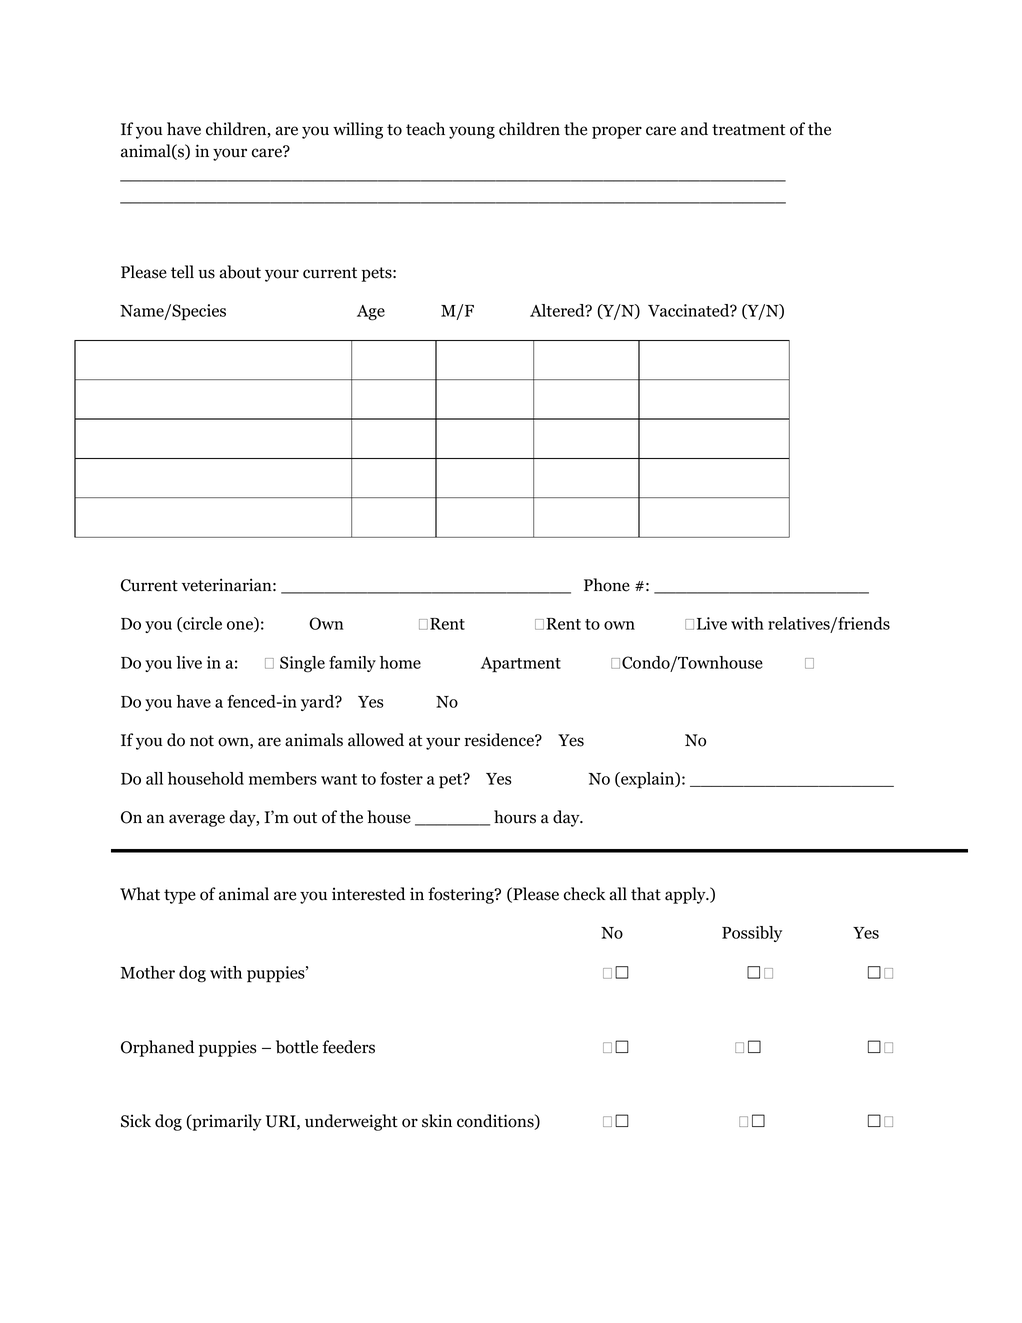 The image size is (1022, 1323). I want to click on skin, so click(437, 1121).
